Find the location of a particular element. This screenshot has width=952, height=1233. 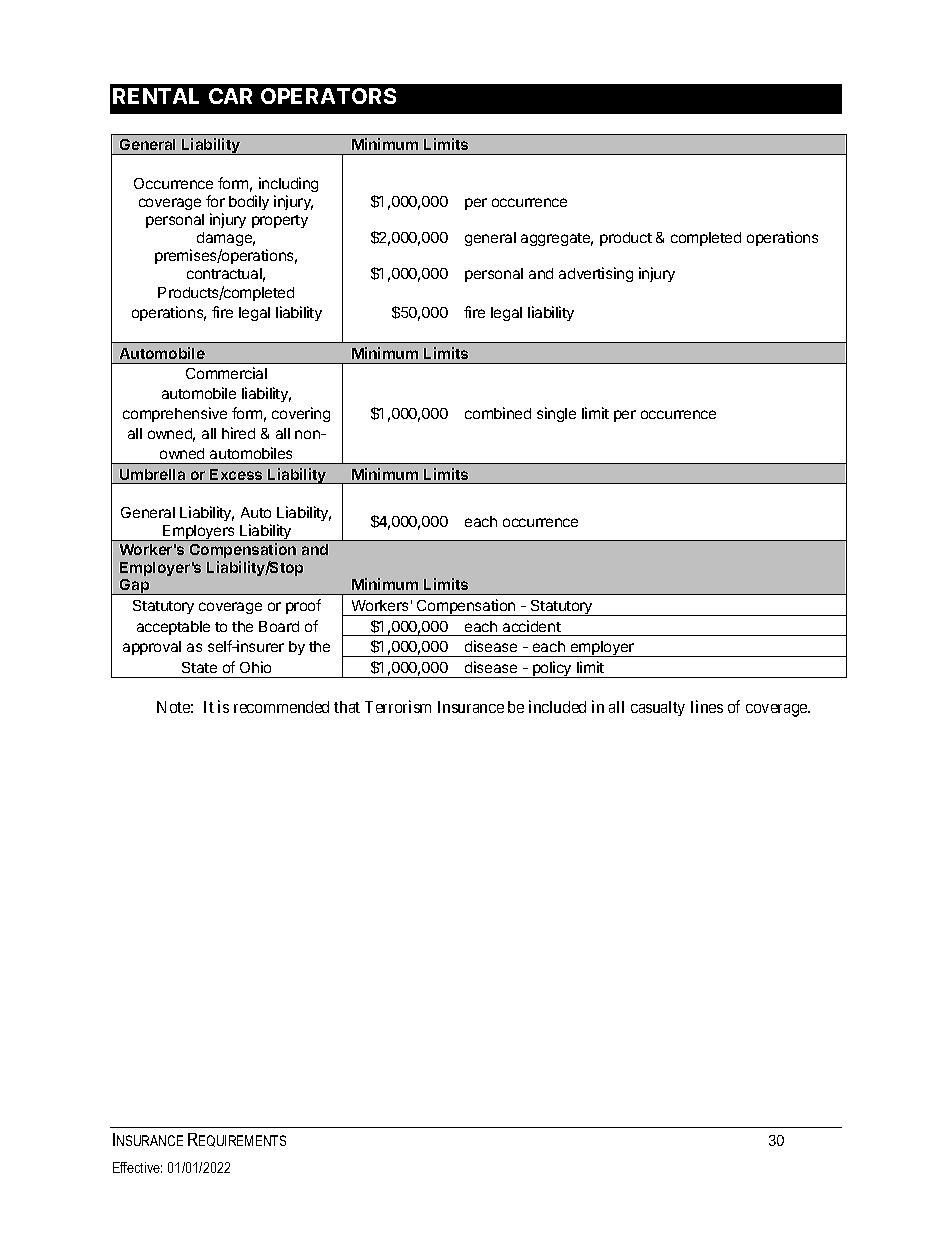

advertising is located at coordinates (596, 274).
